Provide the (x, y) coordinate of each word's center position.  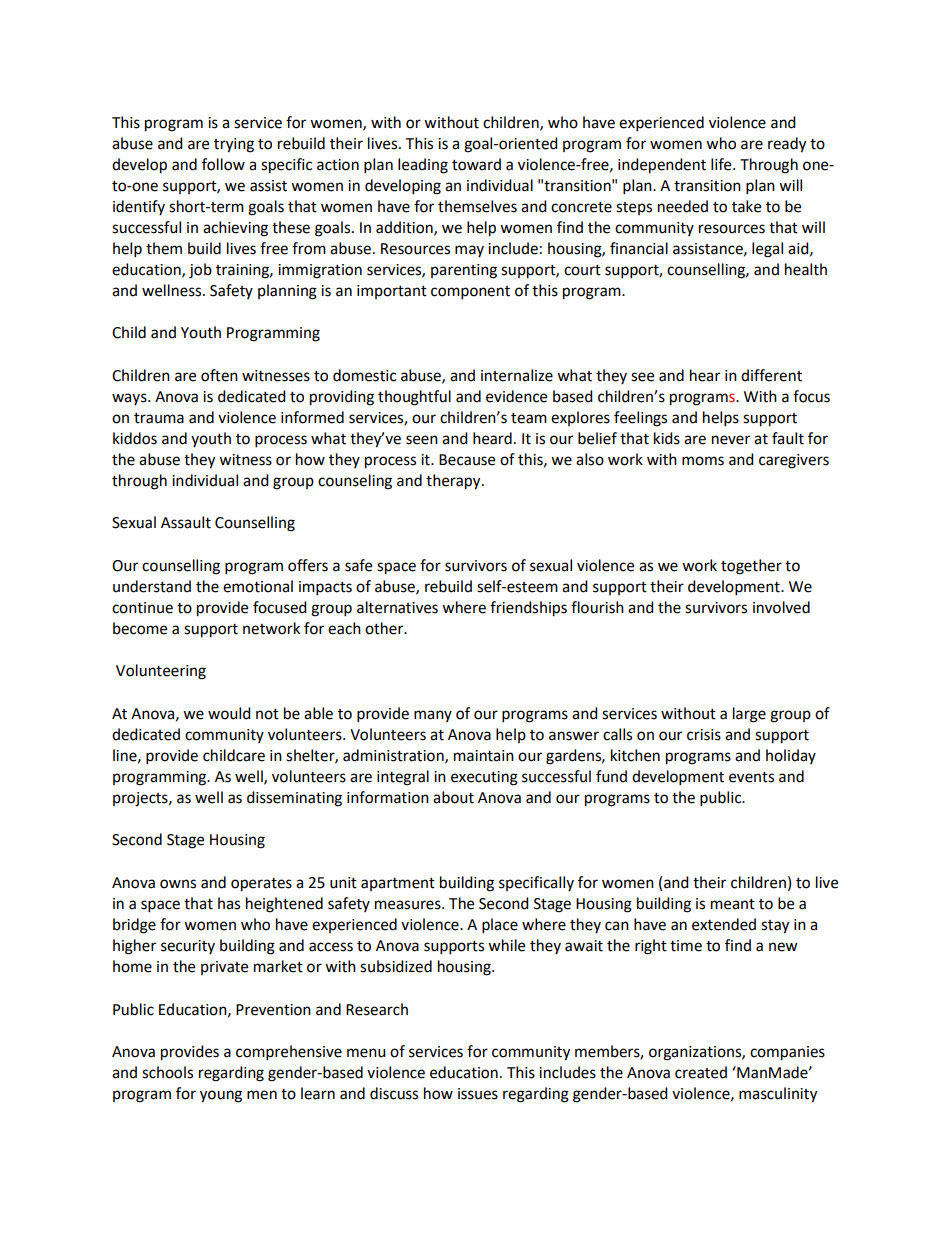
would (229, 713)
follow (223, 164)
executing (484, 778)
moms (703, 461)
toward (476, 164)
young (221, 1096)
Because (467, 460)
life (722, 164)
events (751, 777)
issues (478, 1094)
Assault (186, 522)
